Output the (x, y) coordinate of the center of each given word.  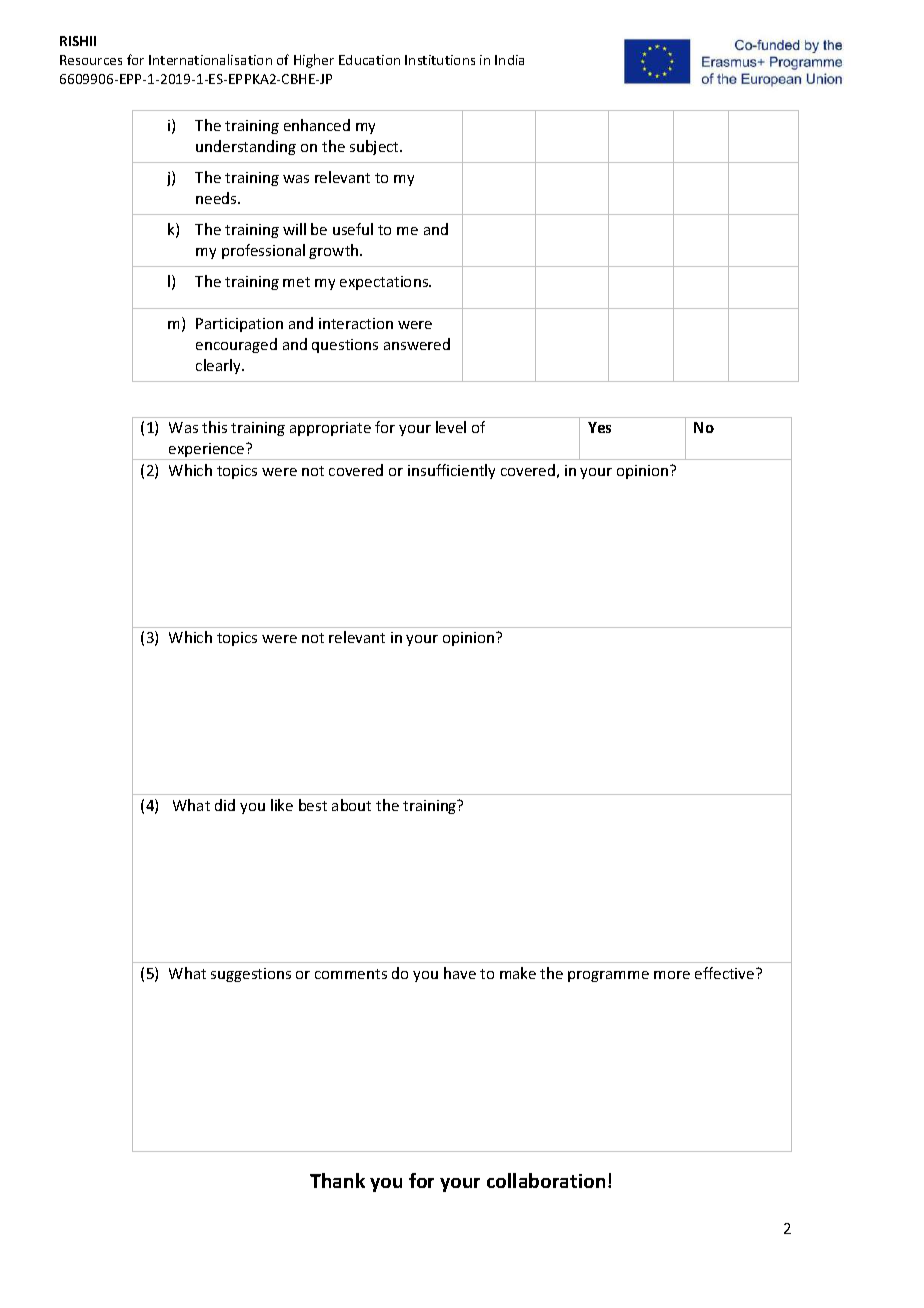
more (672, 975)
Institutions (440, 60)
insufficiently (451, 471)
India (509, 60)
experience (207, 451)
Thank (337, 1180)
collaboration (546, 1180)
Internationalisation (210, 59)
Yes (599, 427)
